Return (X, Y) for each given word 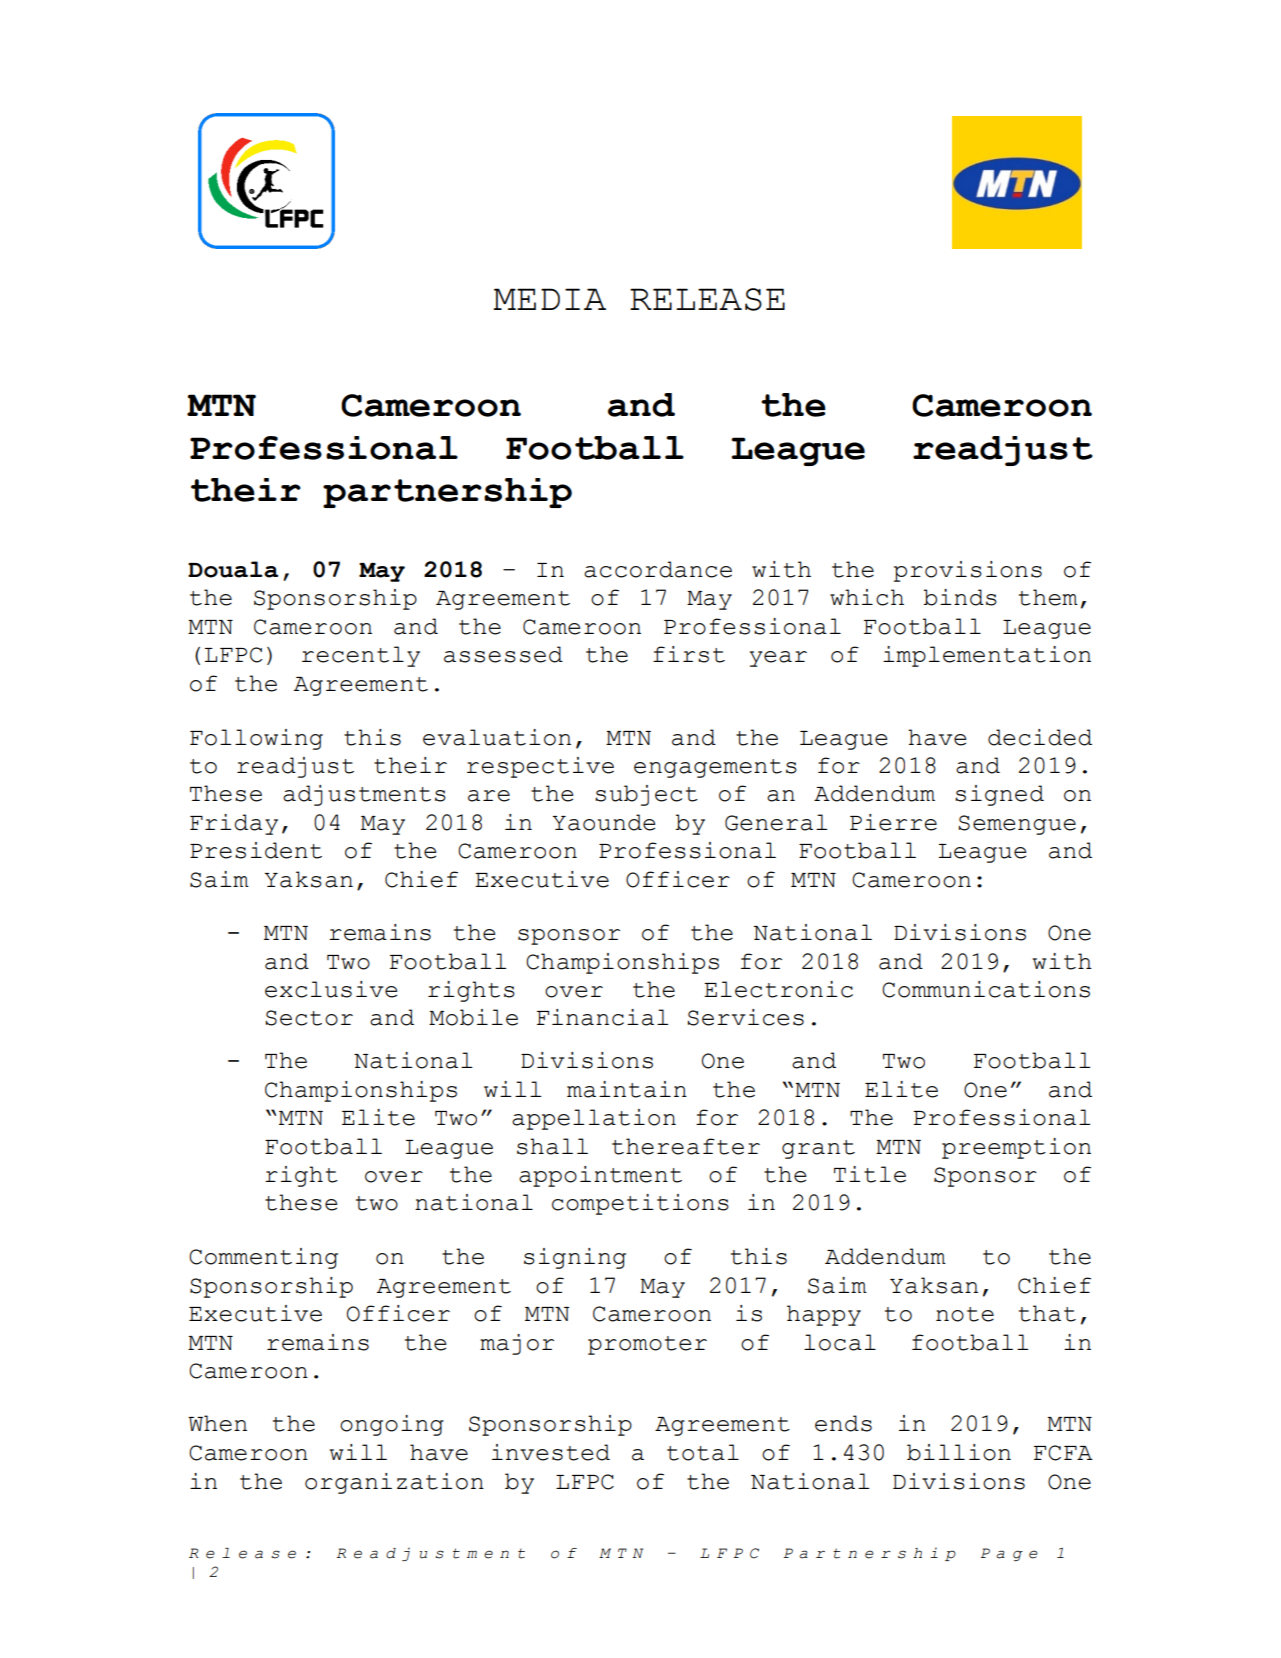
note (965, 1314)
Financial (602, 1017)
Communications (986, 989)
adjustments (364, 795)
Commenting (263, 1258)
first (689, 654)
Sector (309, 1018)
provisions (968, 571)
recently (361, 656)
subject (646, 795)
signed (999, 795)
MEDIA (549, 299)
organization (394, 1483)
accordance (658, 569)
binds (960, 597)
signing (575, 1258)
